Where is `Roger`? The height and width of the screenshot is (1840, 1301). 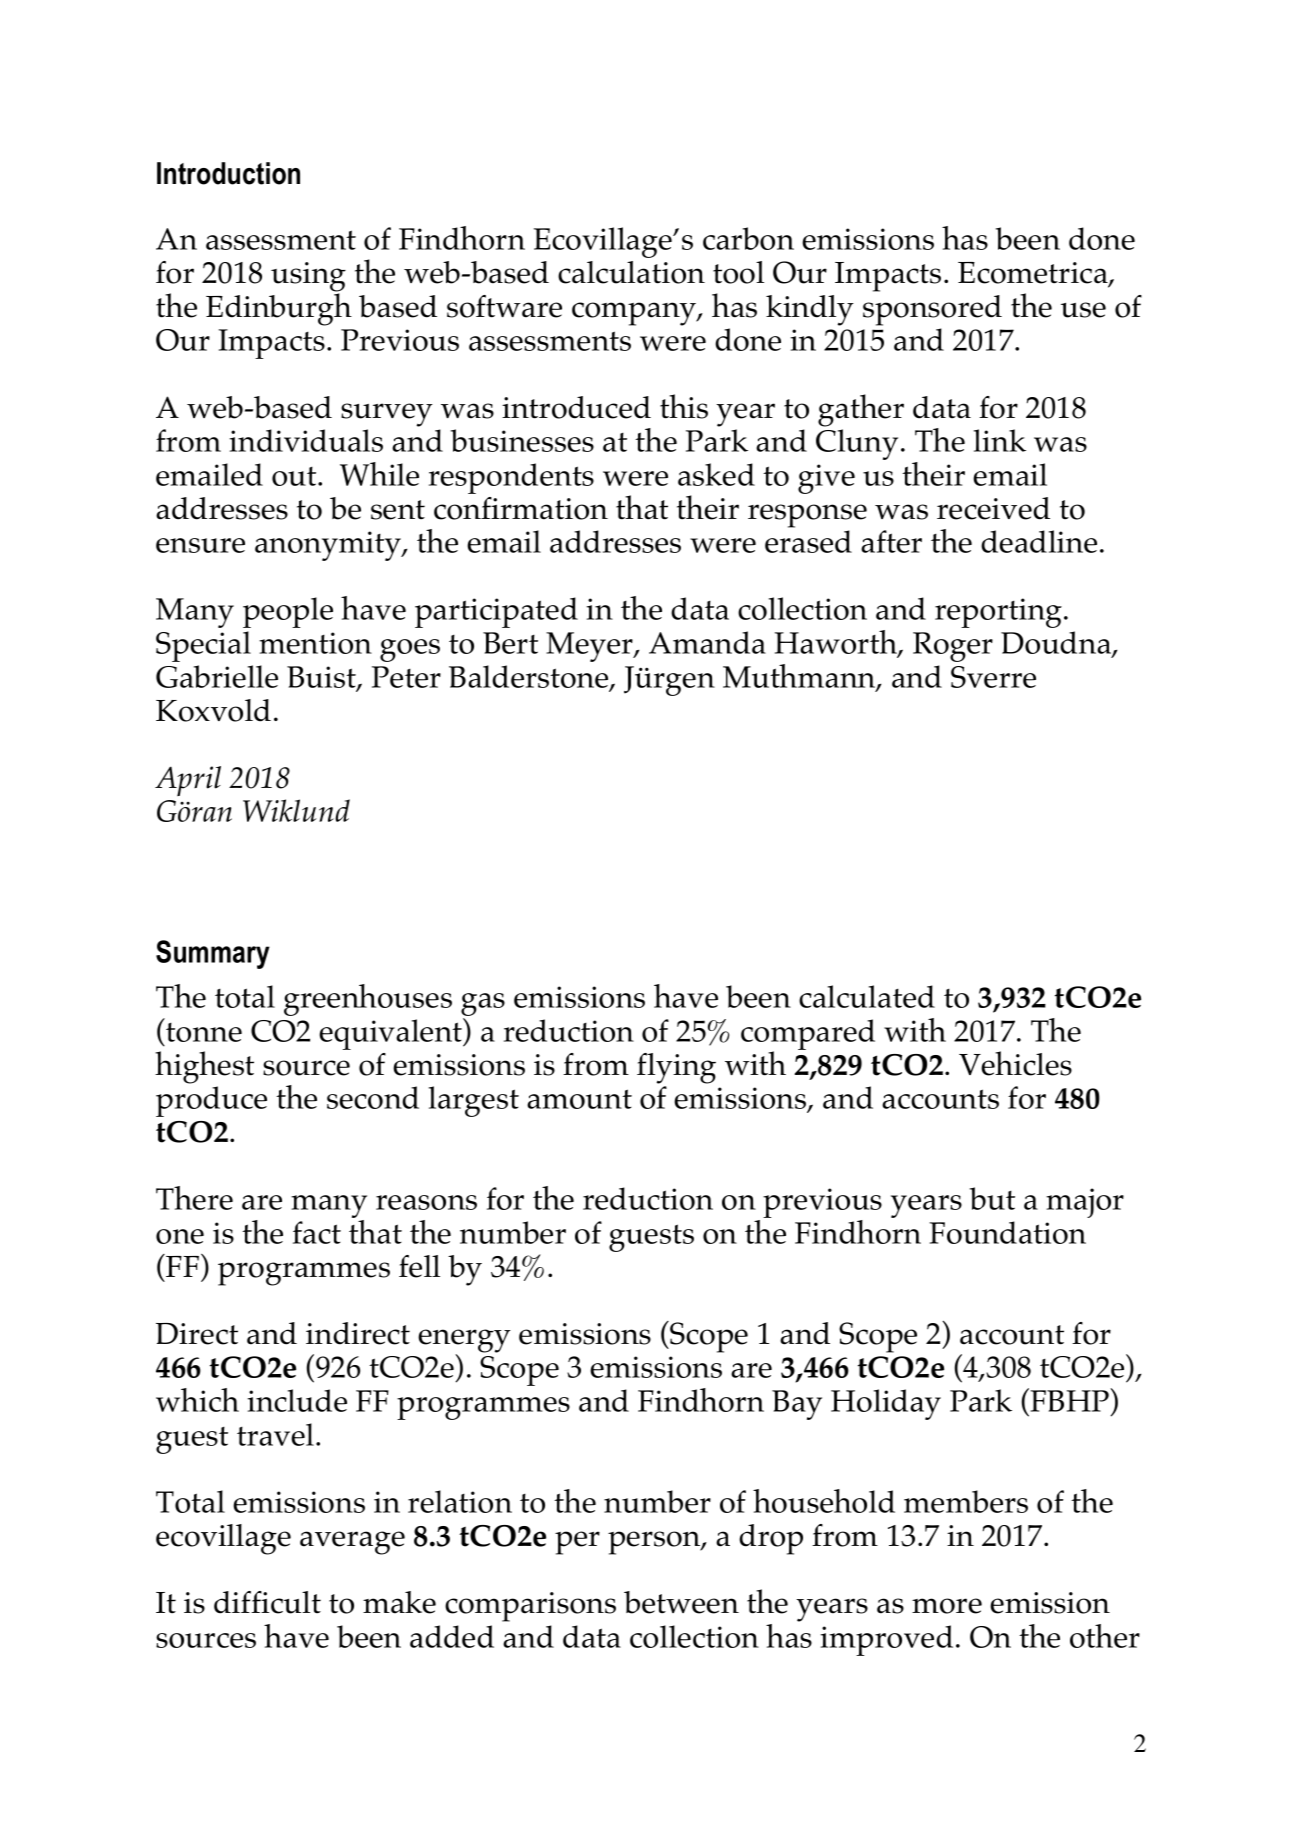
Roger is located at coordinates (953, 647).
